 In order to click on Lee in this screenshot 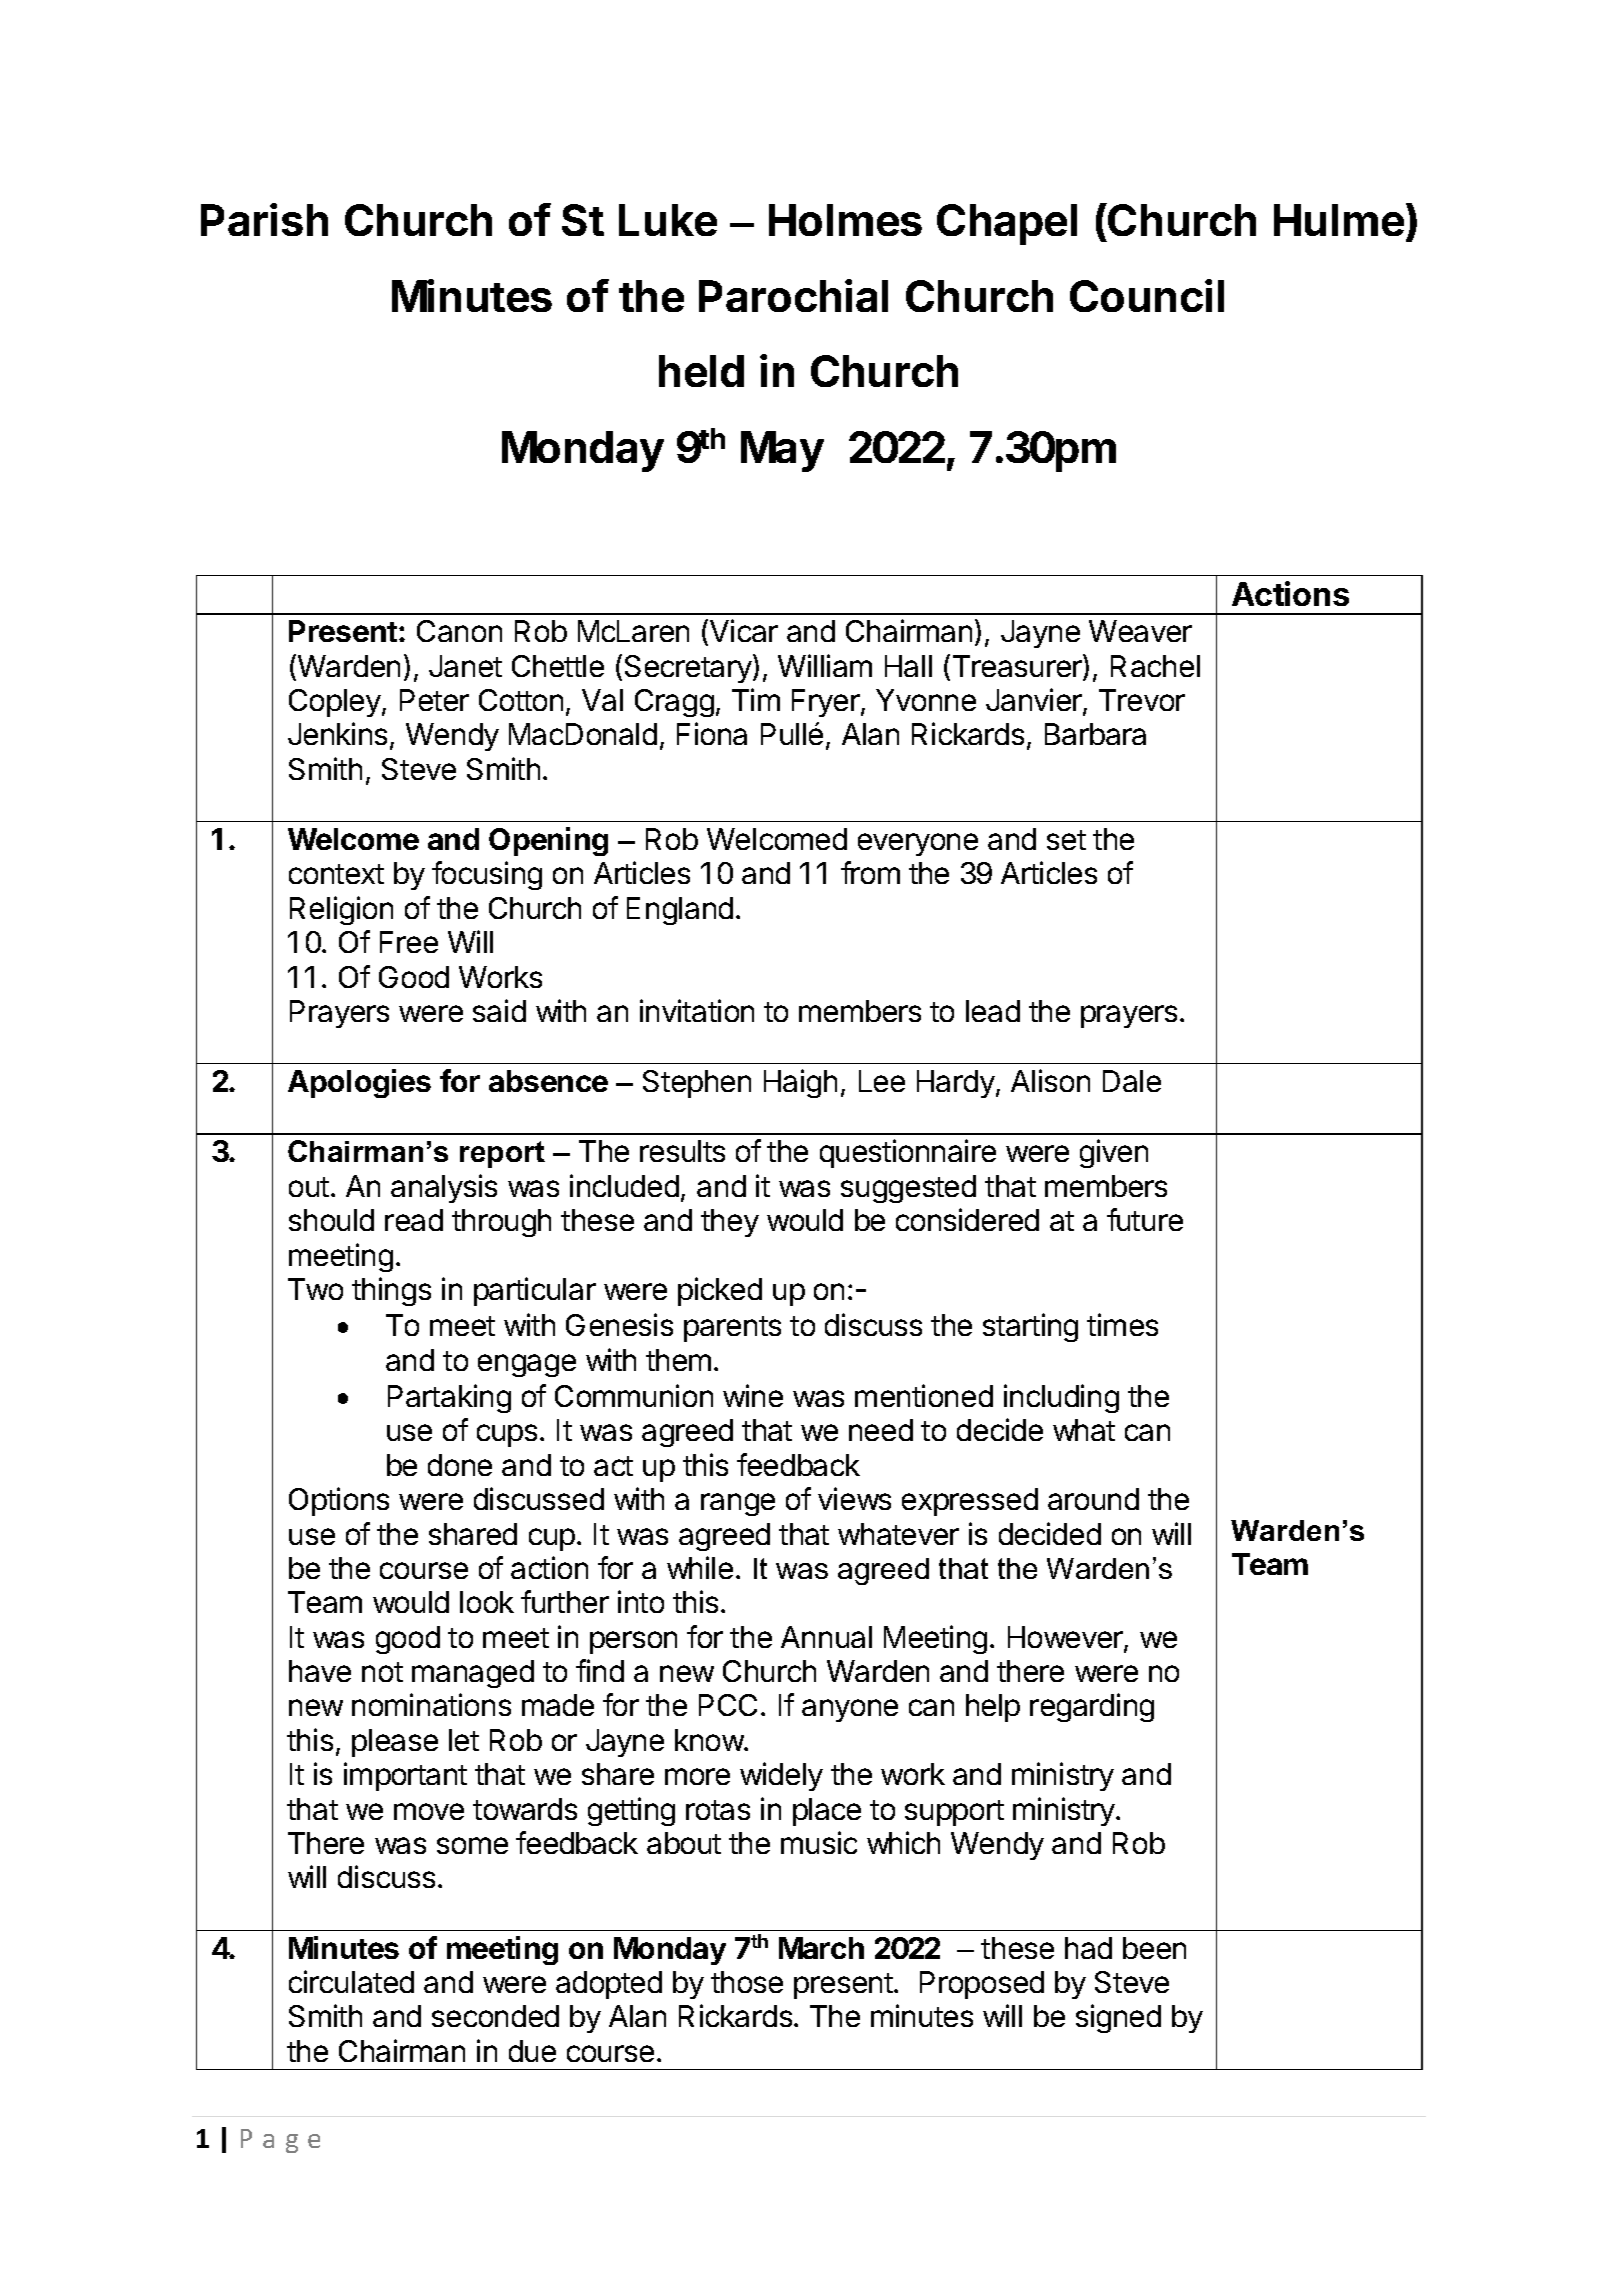, I will do `click(882, 1081)`.
